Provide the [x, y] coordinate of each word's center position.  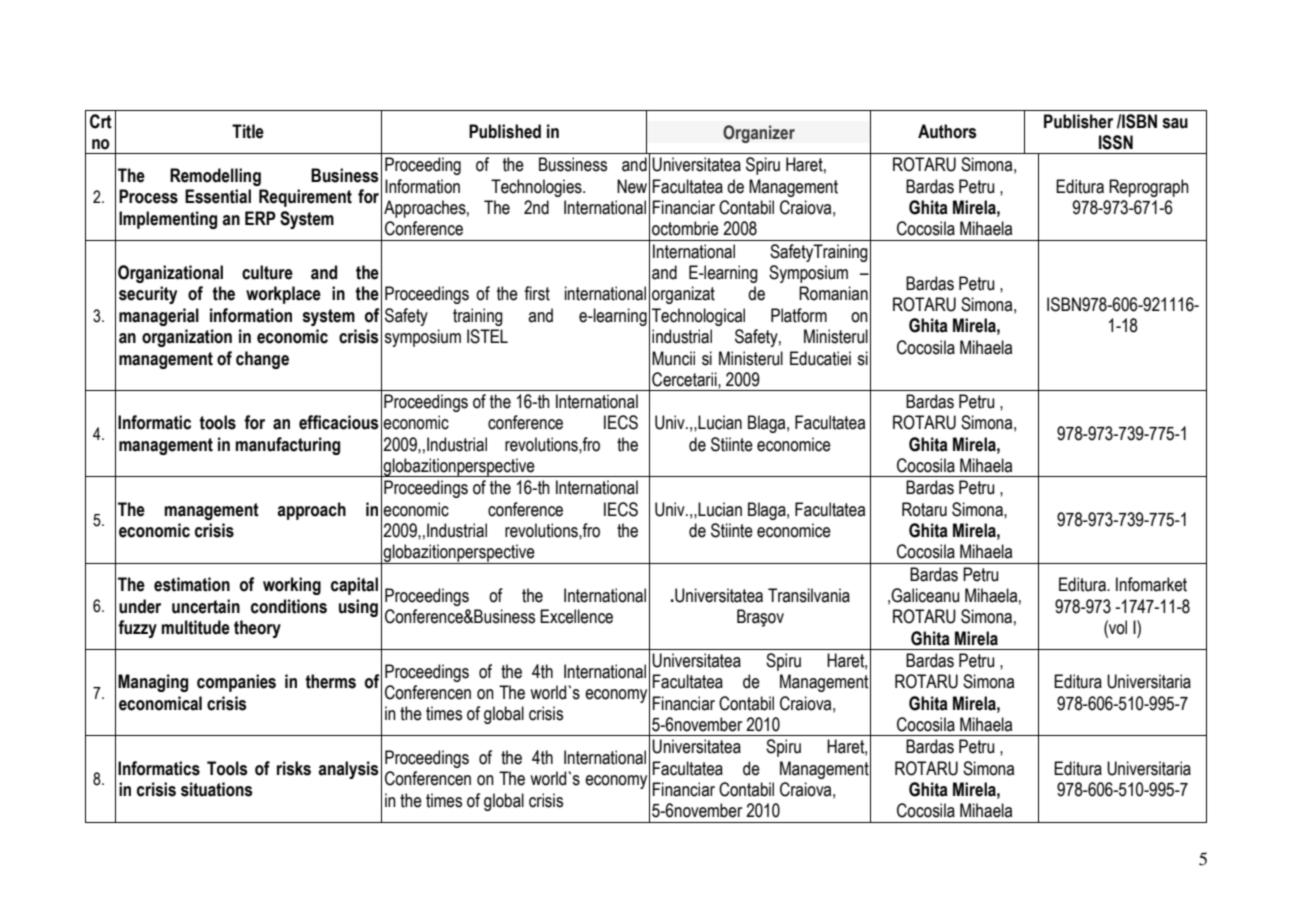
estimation [192, 584]
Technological [698, 317]
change [262, 360]
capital [354, 586]
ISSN [1116, 142]
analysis [348, 770]
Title [248, 131]
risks [294, 768]
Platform [799, 315]
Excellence [576, 616]
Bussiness [573, 164]
